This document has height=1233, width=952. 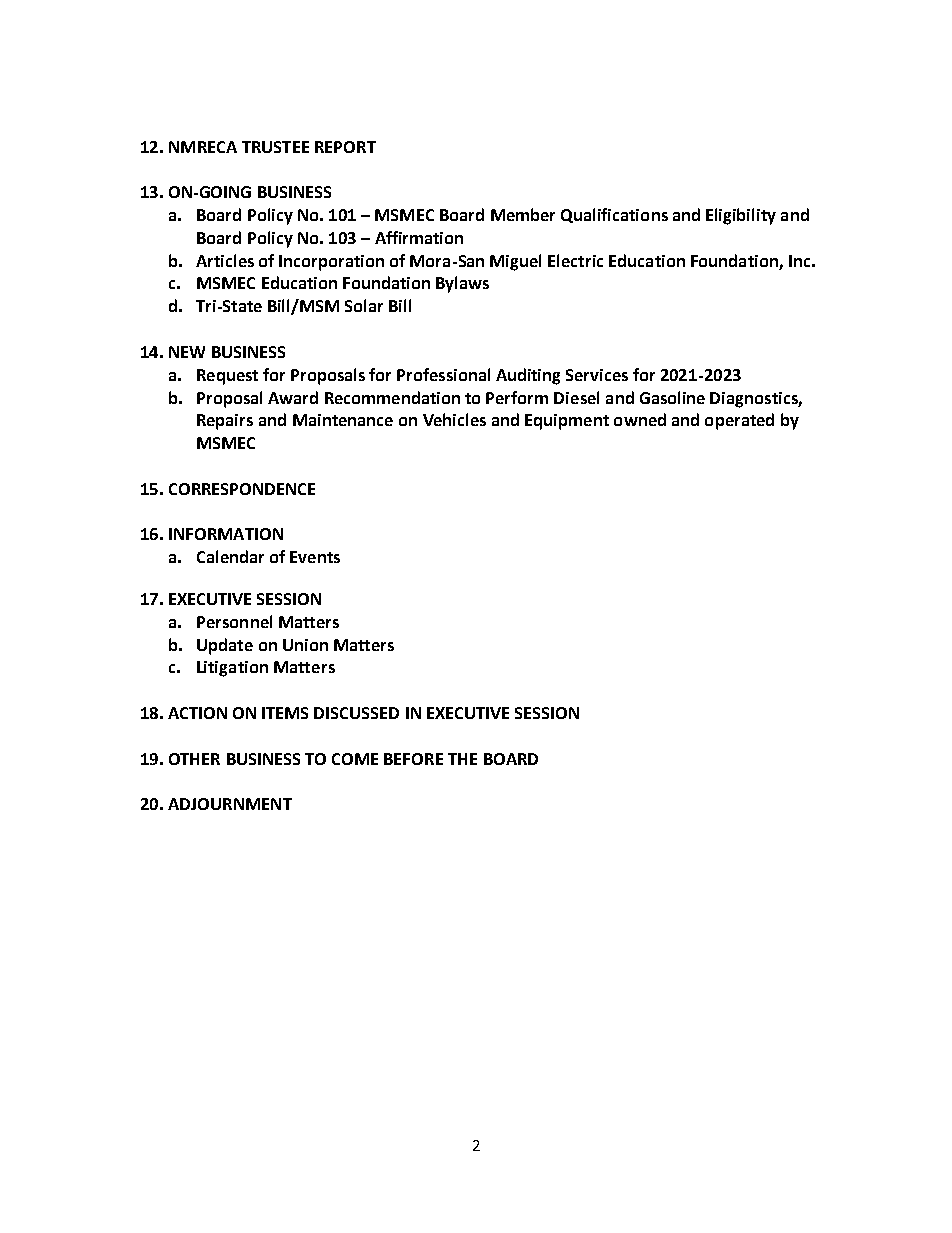 I want to click on Professional, so click(x=443, y=374).
